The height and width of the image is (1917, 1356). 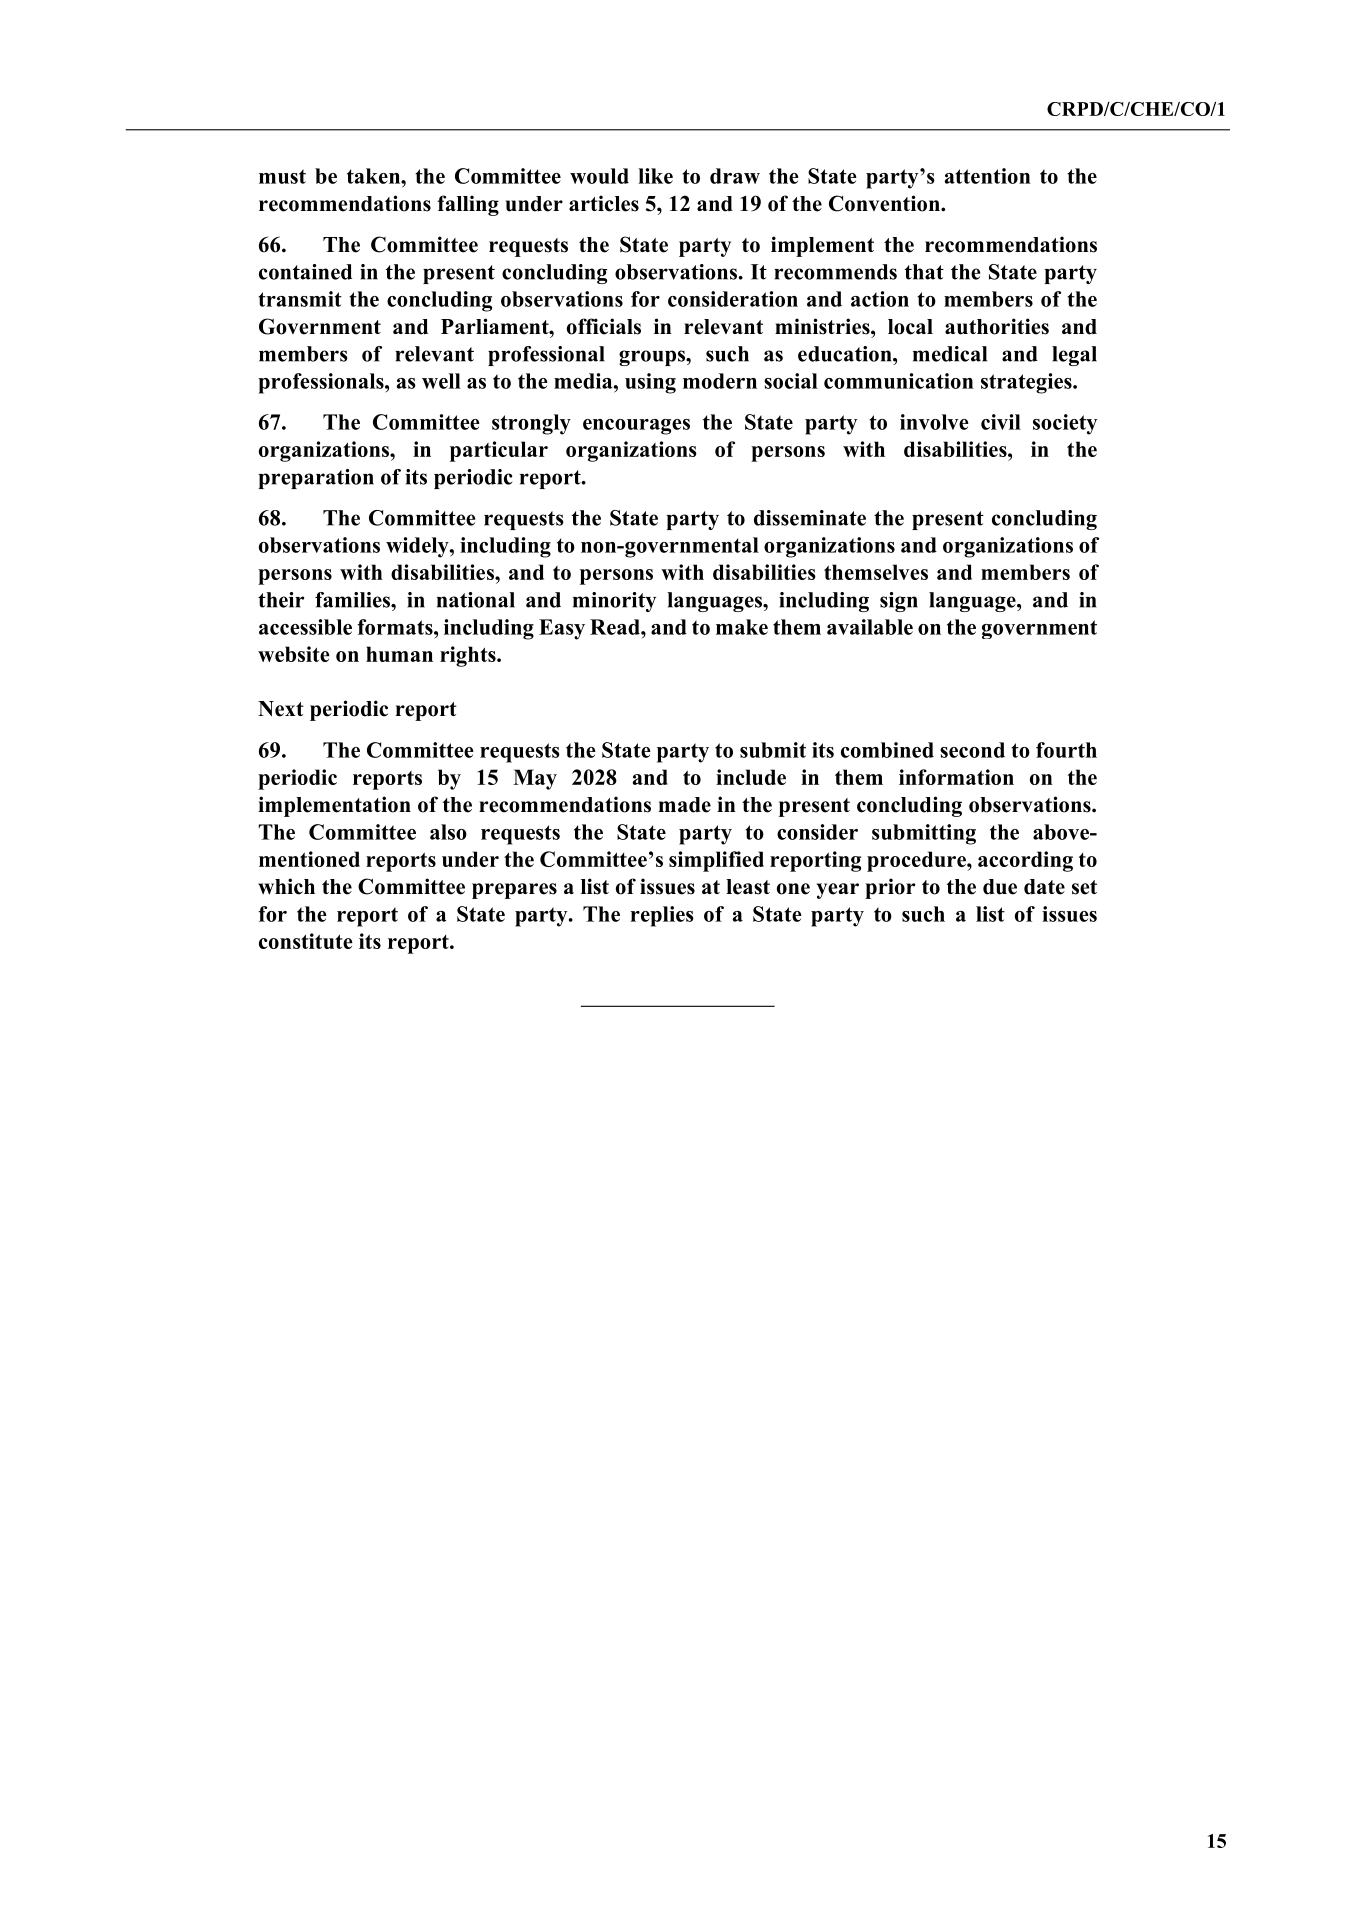 I want to click on well, so click(x=441, y=381).
